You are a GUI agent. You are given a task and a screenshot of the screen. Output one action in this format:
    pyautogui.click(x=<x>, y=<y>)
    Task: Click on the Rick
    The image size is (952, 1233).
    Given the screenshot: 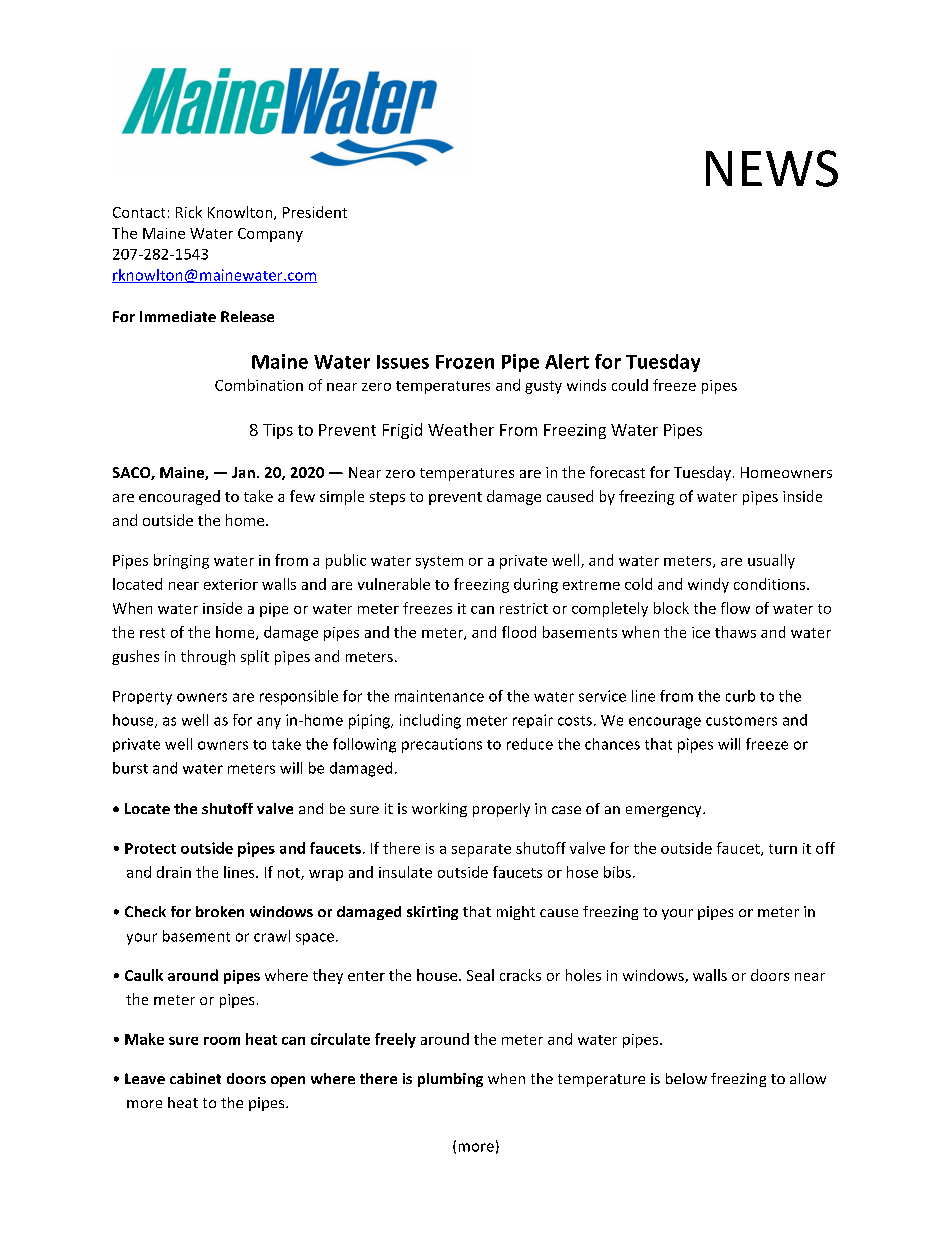 What is the action you would take?
    pyautogui.click(x=189, y=212)
